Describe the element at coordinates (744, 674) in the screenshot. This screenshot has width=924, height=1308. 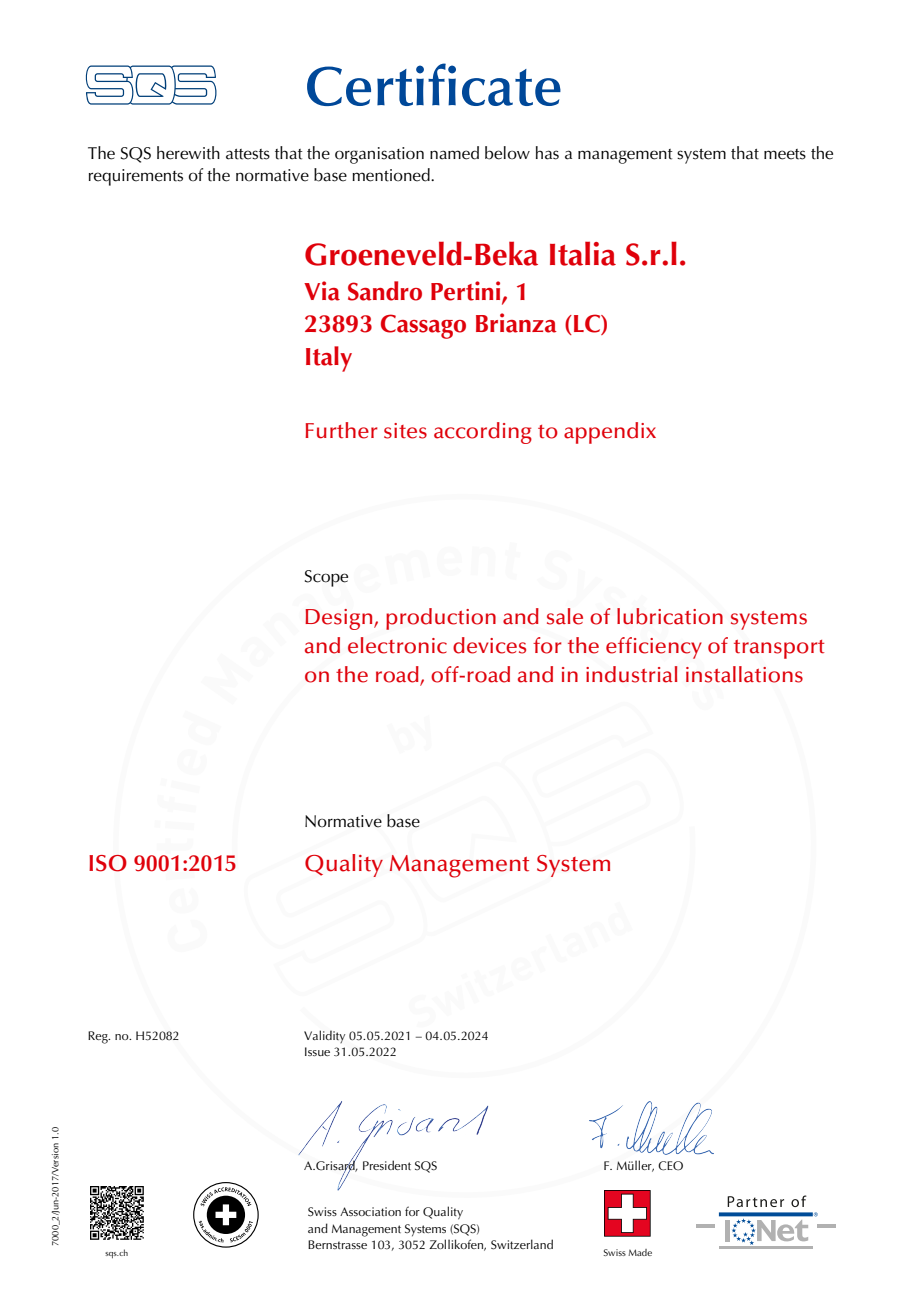
I see `installations` at that location.
